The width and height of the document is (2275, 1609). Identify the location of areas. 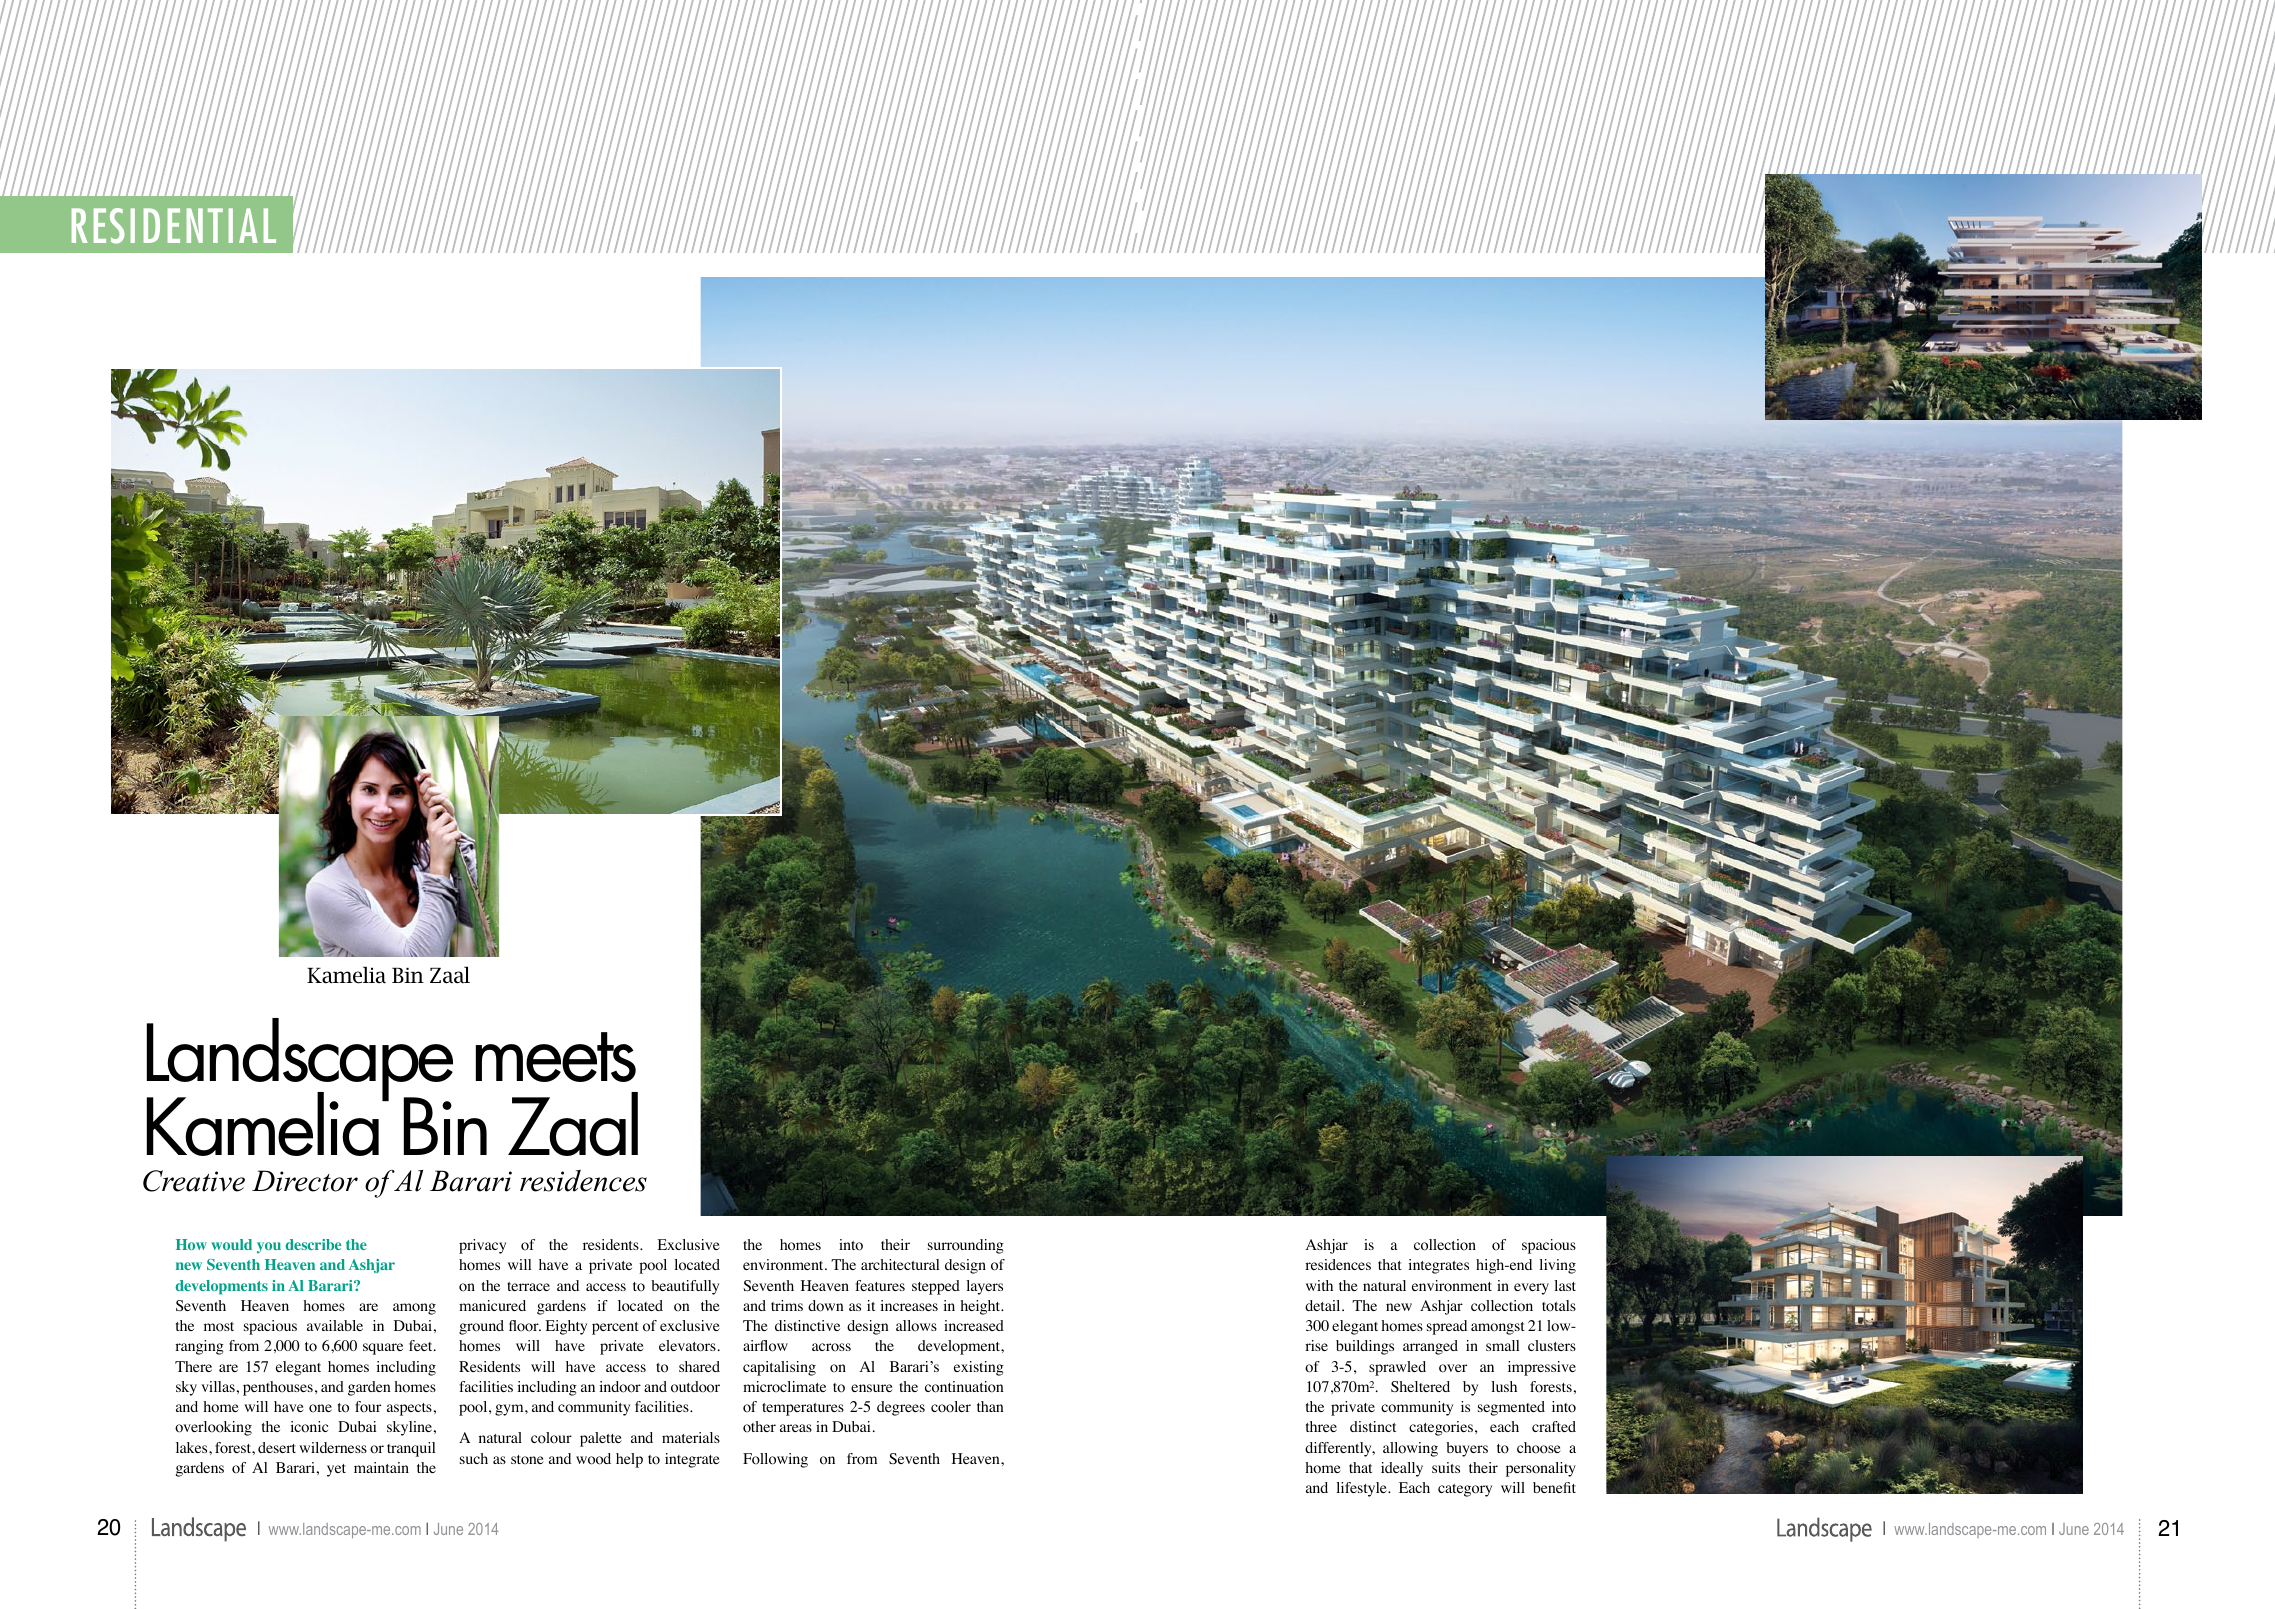
(796, 1428).
